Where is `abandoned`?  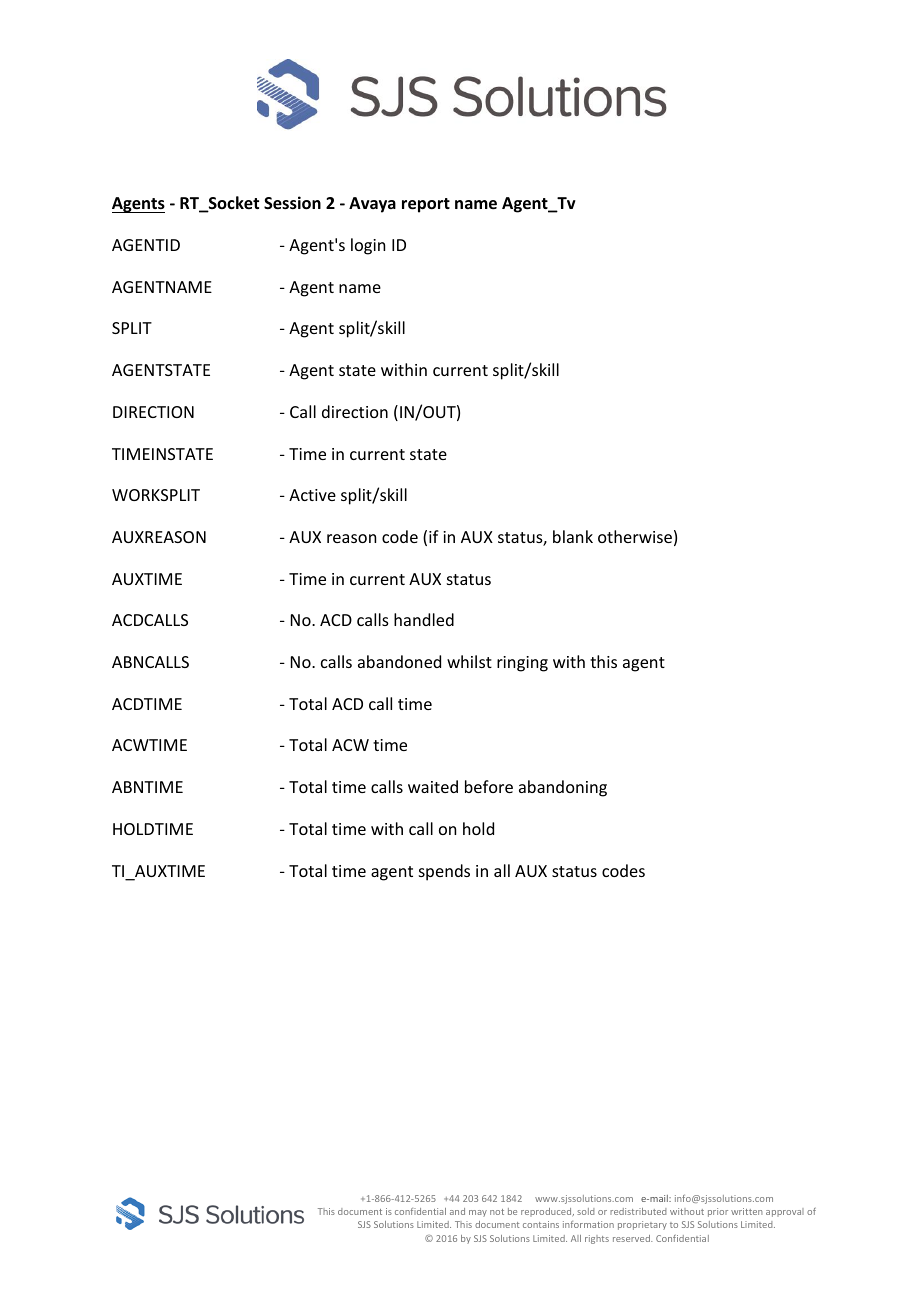
abandoned is located at coordinates (399, 661).
